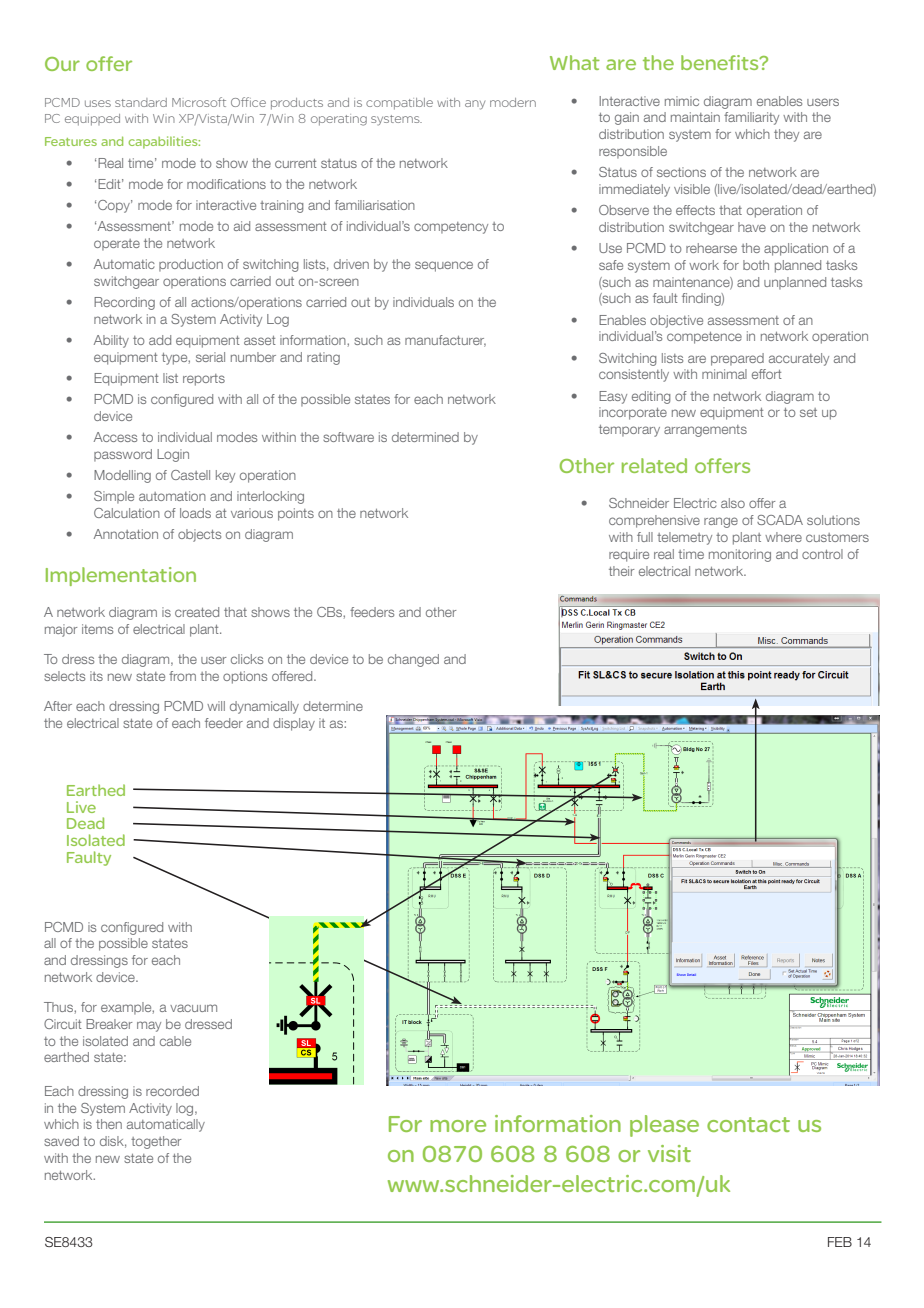  Describe the element at coordinates (475, 105) in the screenshot. I see `any` at that location.
